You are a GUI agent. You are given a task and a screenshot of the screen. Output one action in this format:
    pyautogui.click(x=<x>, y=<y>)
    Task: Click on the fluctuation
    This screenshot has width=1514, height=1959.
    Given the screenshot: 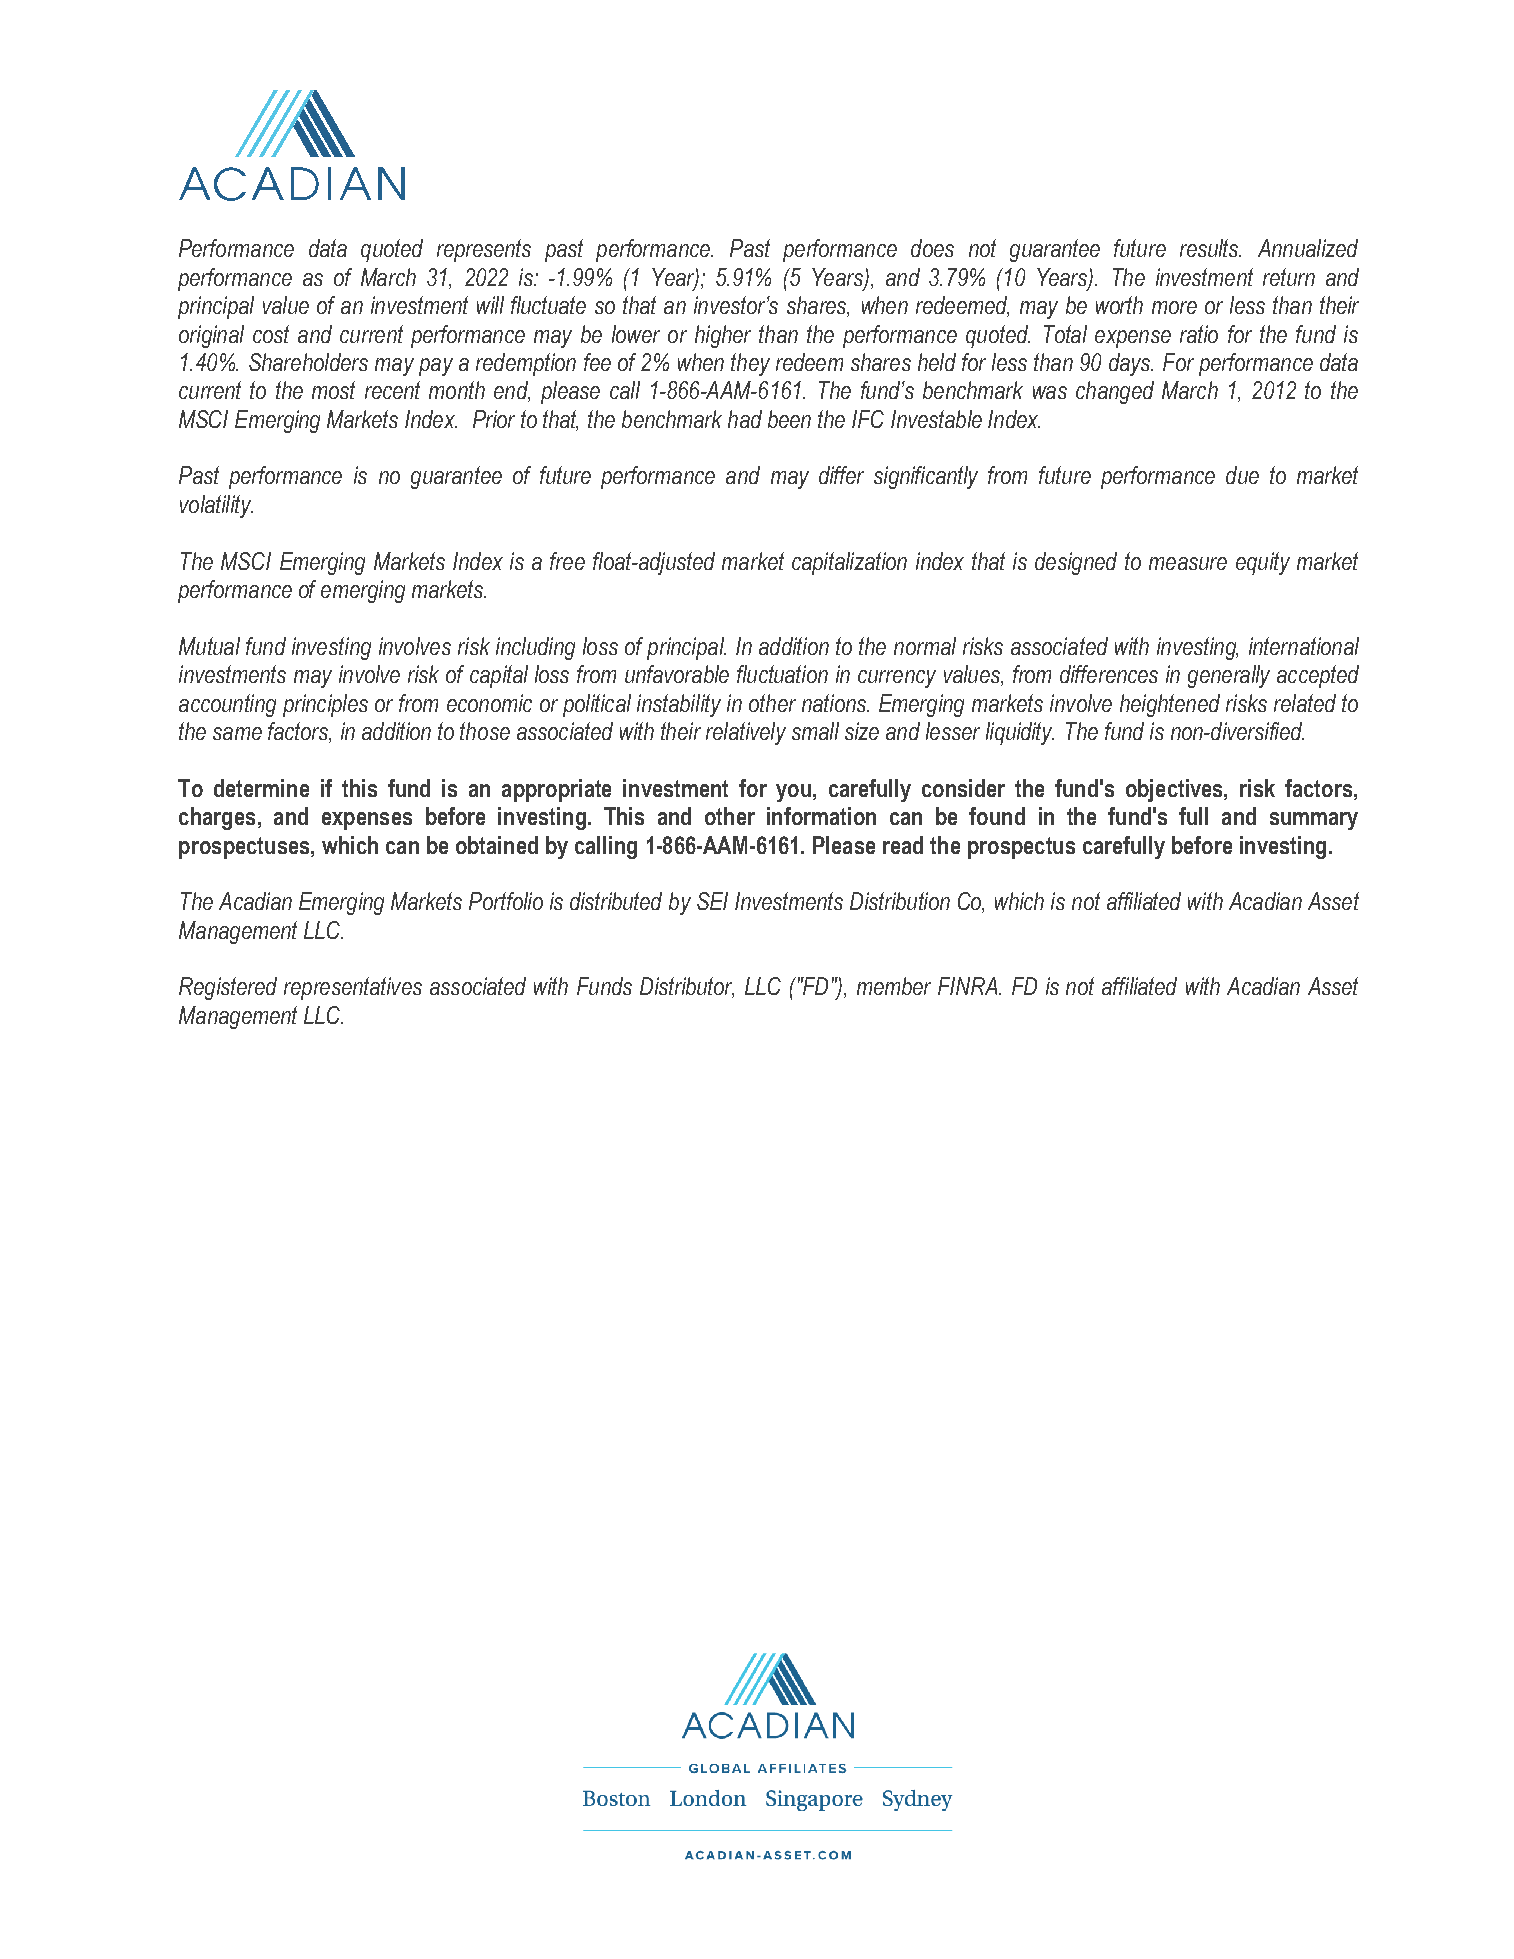 What is the action you would take?
    pyautogui.click(x=782, y=674)
